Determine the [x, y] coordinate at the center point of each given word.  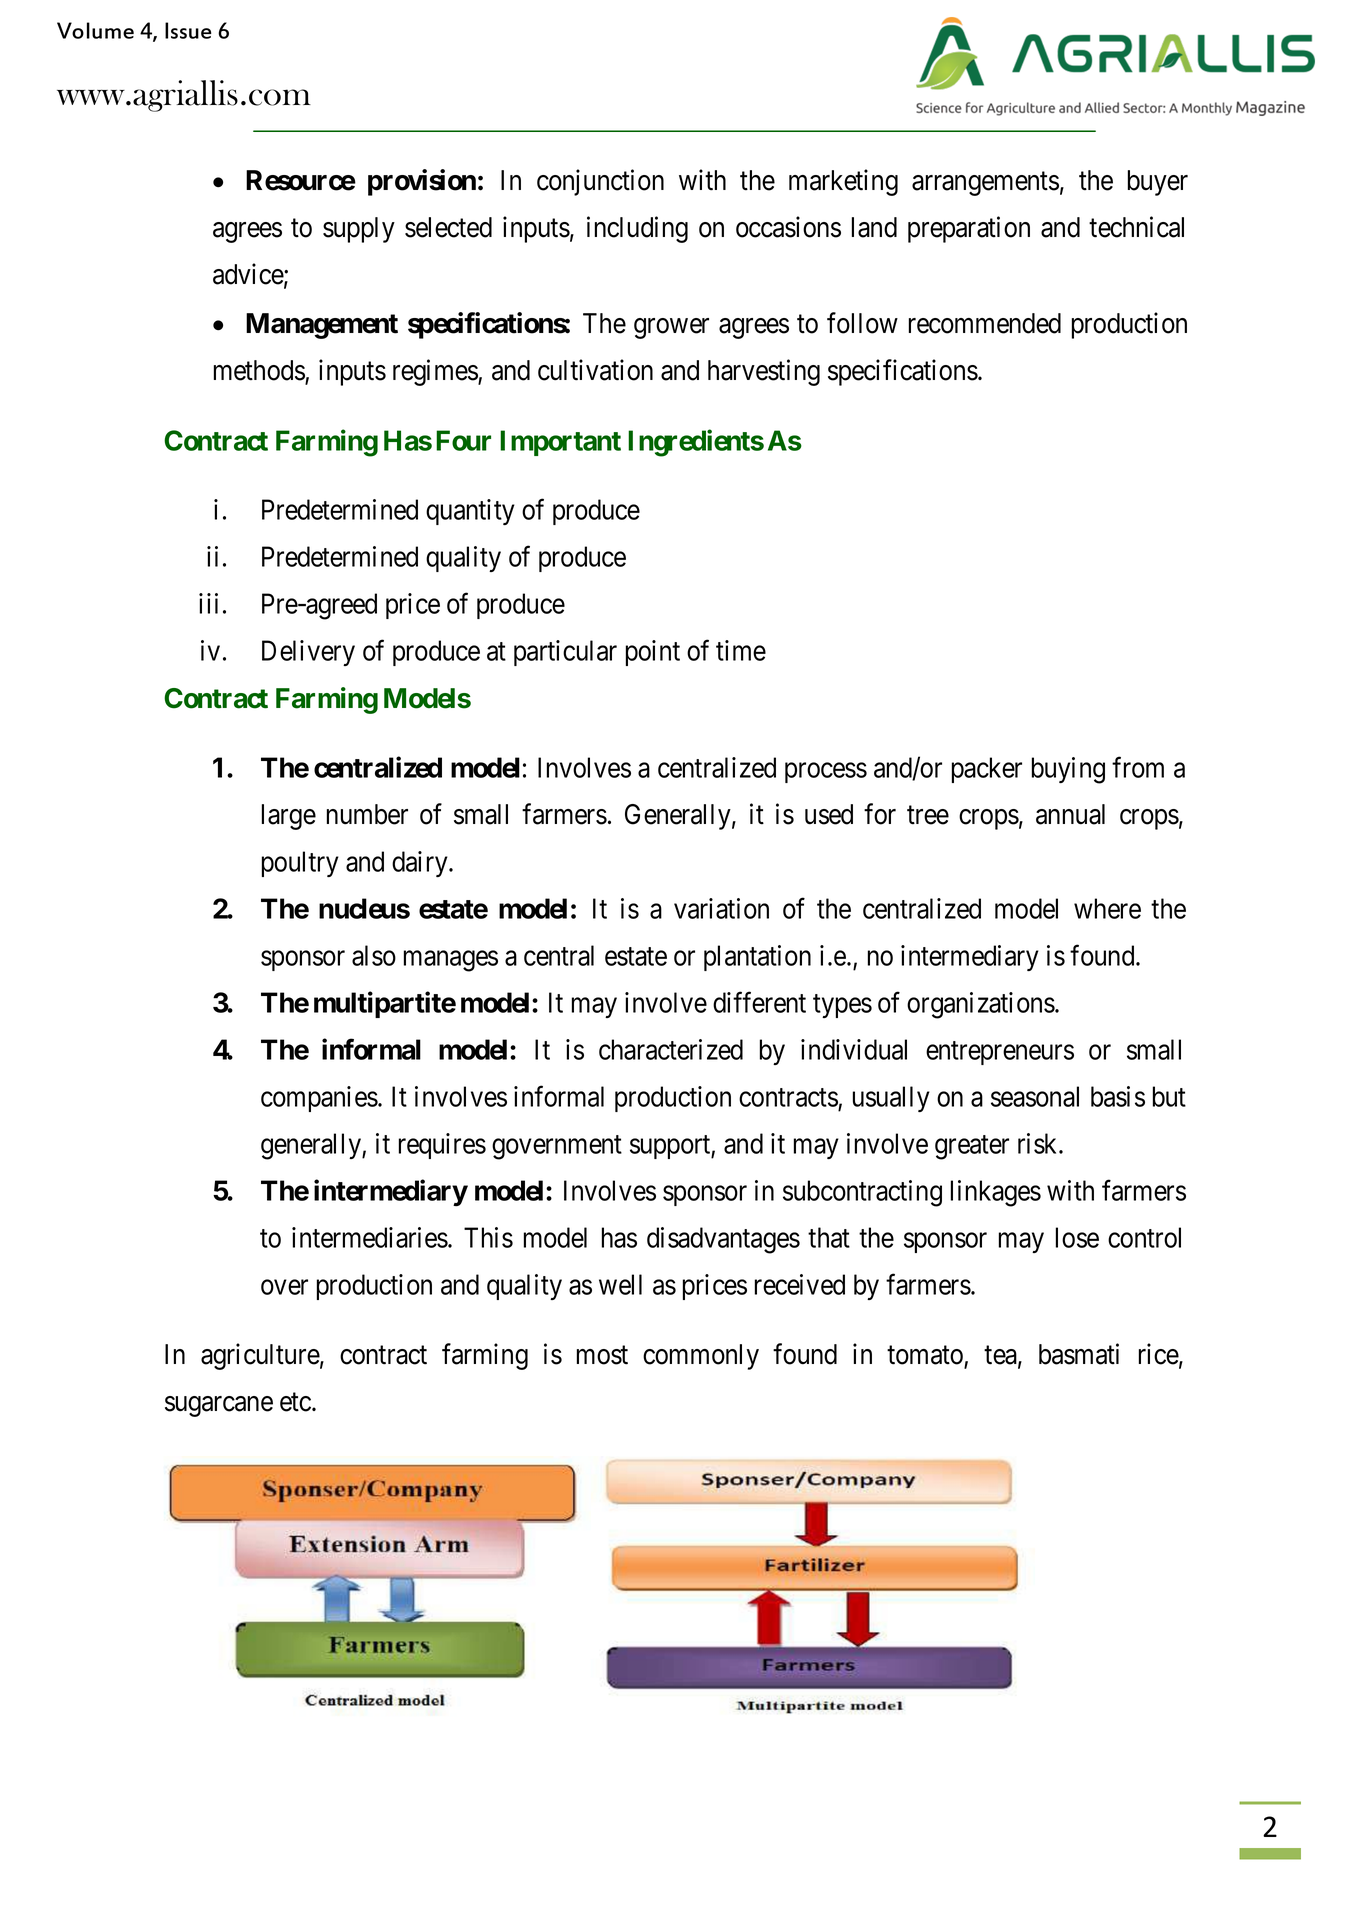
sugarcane [219, 1406]
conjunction [600, 182]
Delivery [308, 653]
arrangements [985, 184]
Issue [188, 30]
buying [1068, 770]
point [653, 653]
